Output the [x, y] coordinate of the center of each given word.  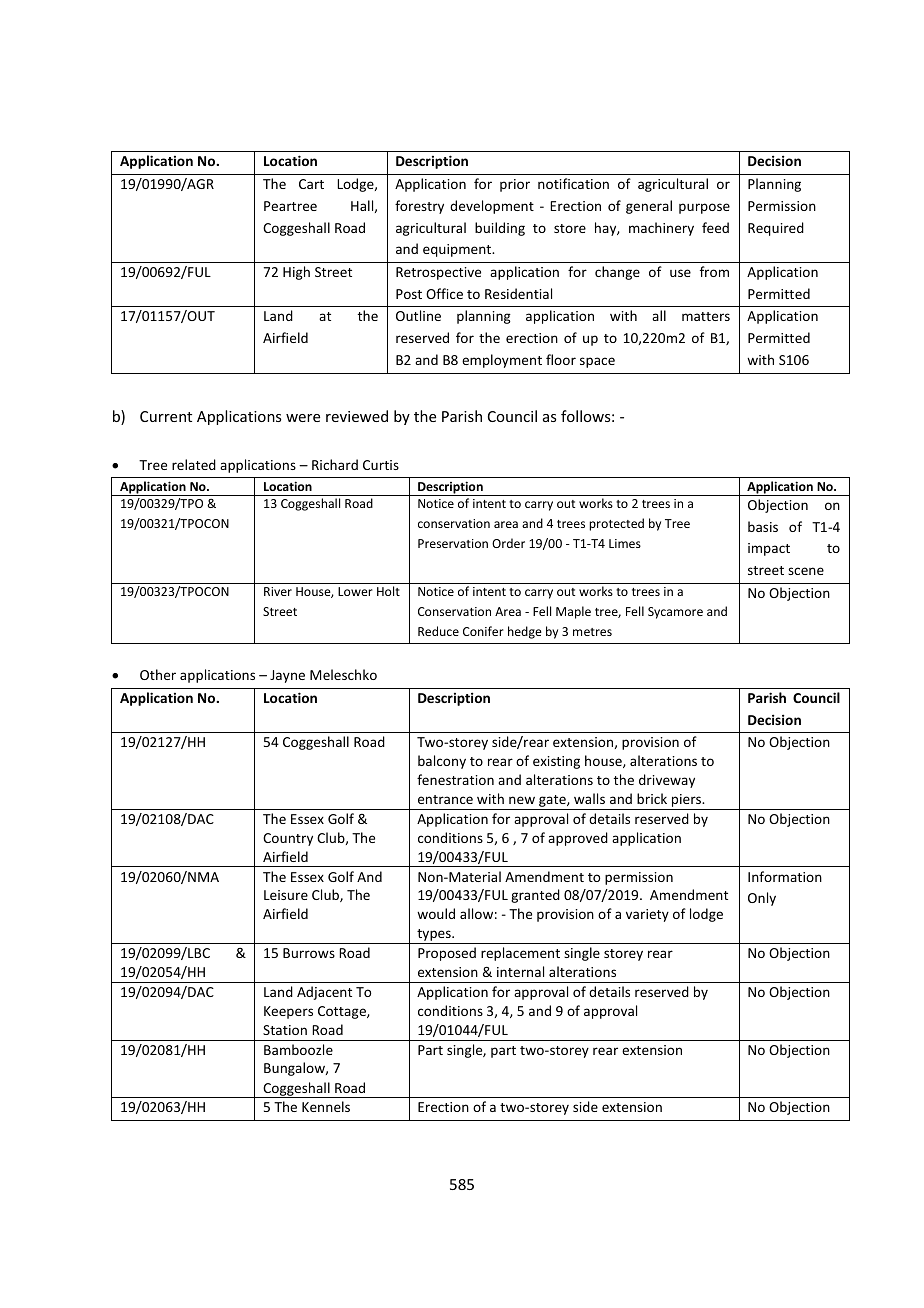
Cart [311, 184]
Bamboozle [298, 1049]
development [492, 207]
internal [520, 971]
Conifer [483, 631]
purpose [704, 208]
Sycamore [675, 613]
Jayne [287, 676]
